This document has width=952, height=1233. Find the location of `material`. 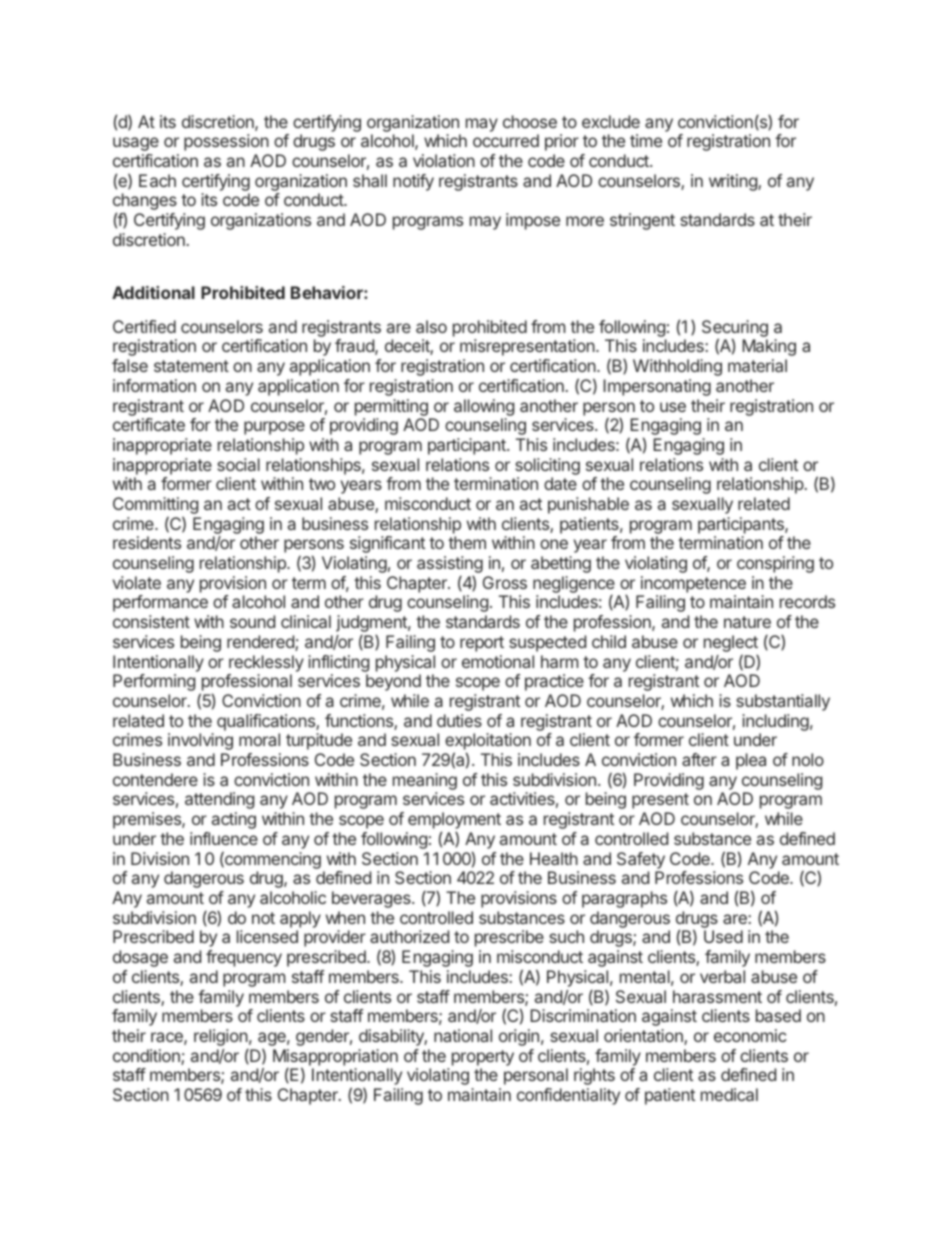

material is located at coordinates (757, 365).
